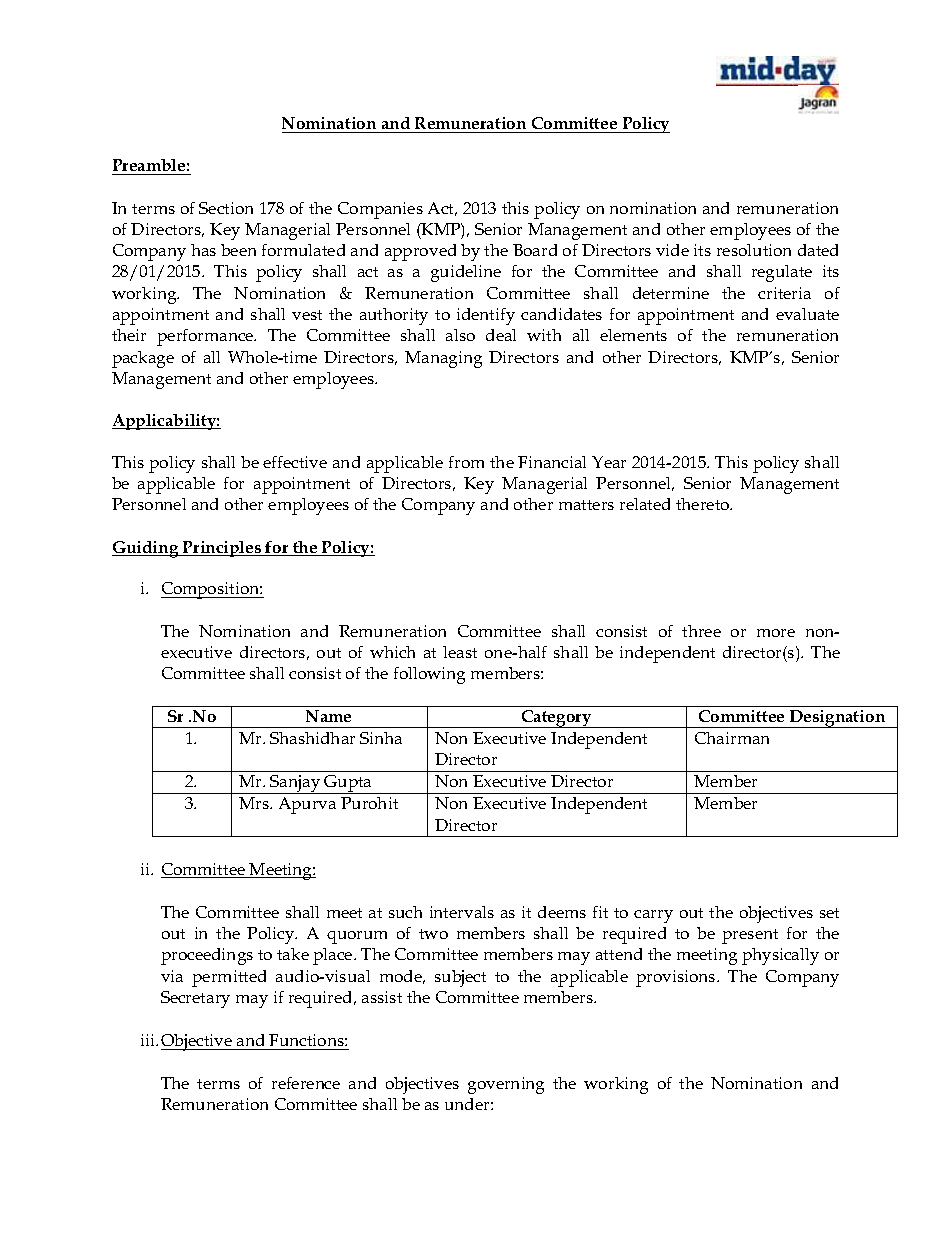 The height and width of the screenshot is (1233, 952). What do you see at coordinates (369, 803) in the screenshot?
I see `Purohit` at bounding box center [369, 803].
